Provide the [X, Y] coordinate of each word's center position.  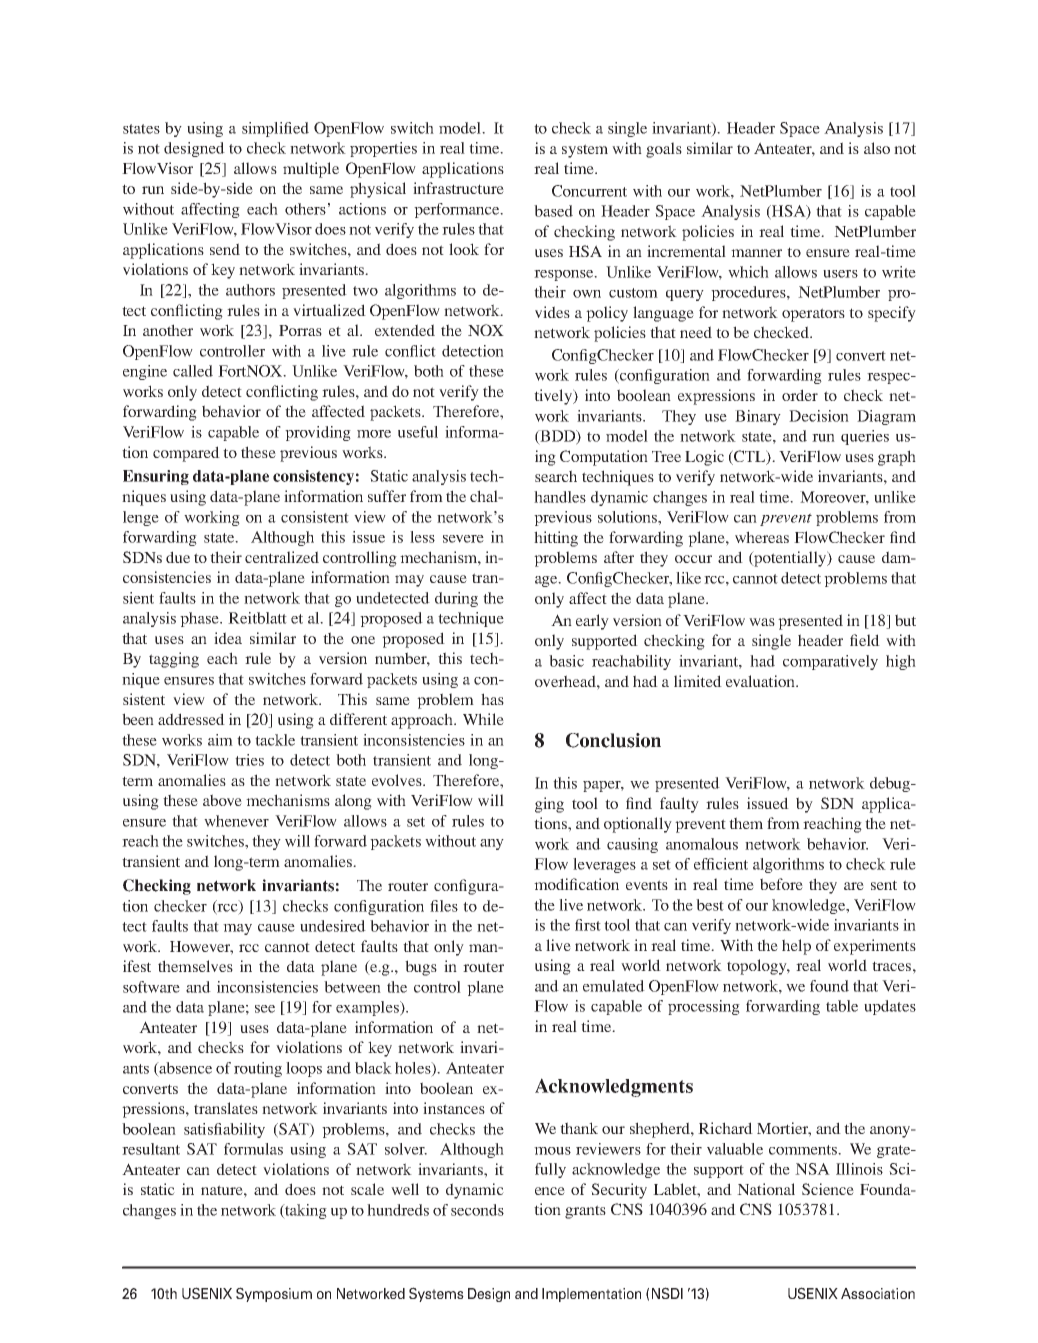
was [762, 622]
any [492, 844]
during [456, 599]
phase [200, 619]
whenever [236, 821]
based [553, 211]
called [193, 371]
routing [258, 1069]
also [877, 148]
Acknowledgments [614, 1087]
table [842, 1006]
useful [418, 432]
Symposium [274, 1294]
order [800, 395]
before [781, 884]
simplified [275, 129]
